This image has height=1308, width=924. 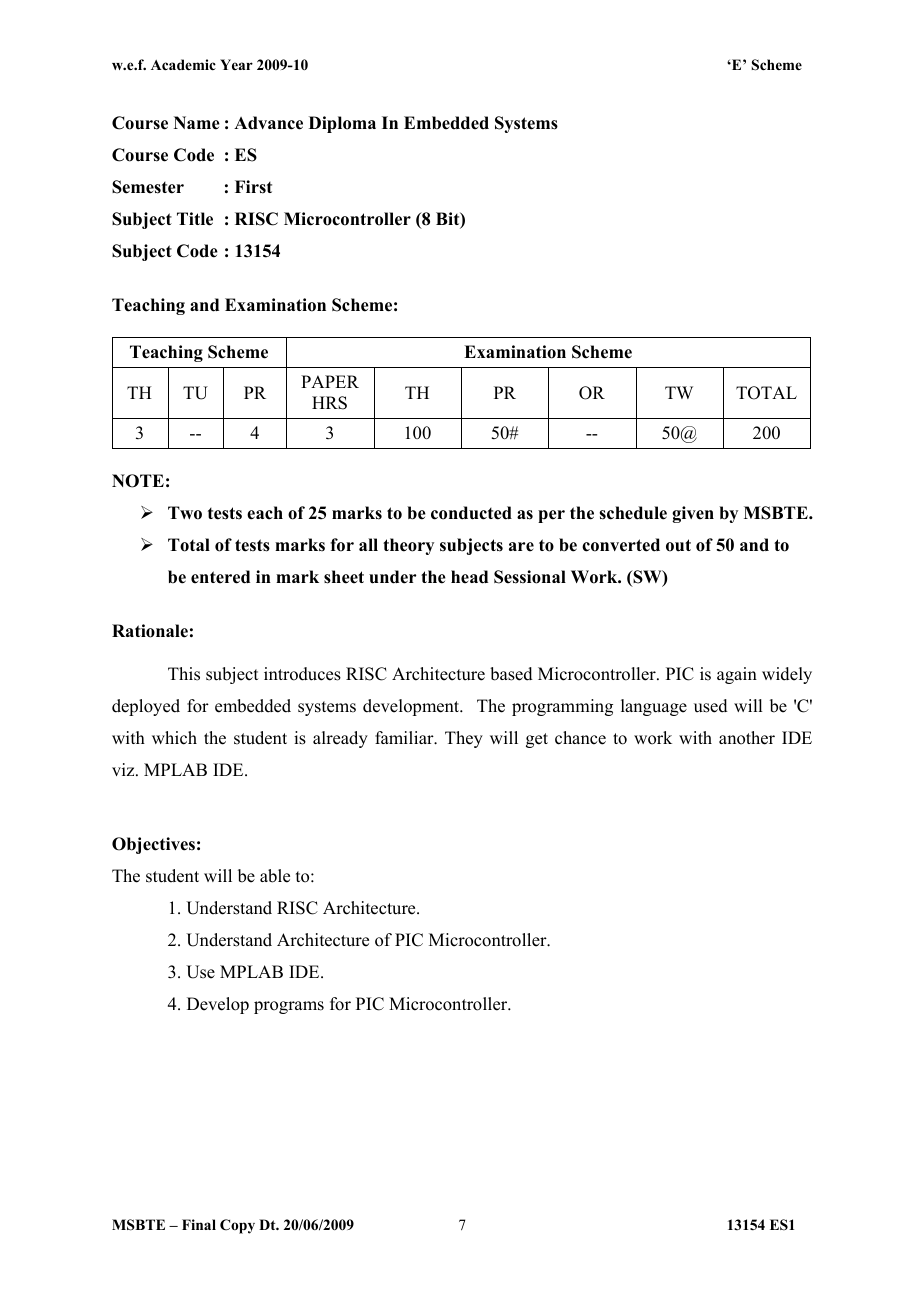 I want to click on This, so click(x=184, y=674).
